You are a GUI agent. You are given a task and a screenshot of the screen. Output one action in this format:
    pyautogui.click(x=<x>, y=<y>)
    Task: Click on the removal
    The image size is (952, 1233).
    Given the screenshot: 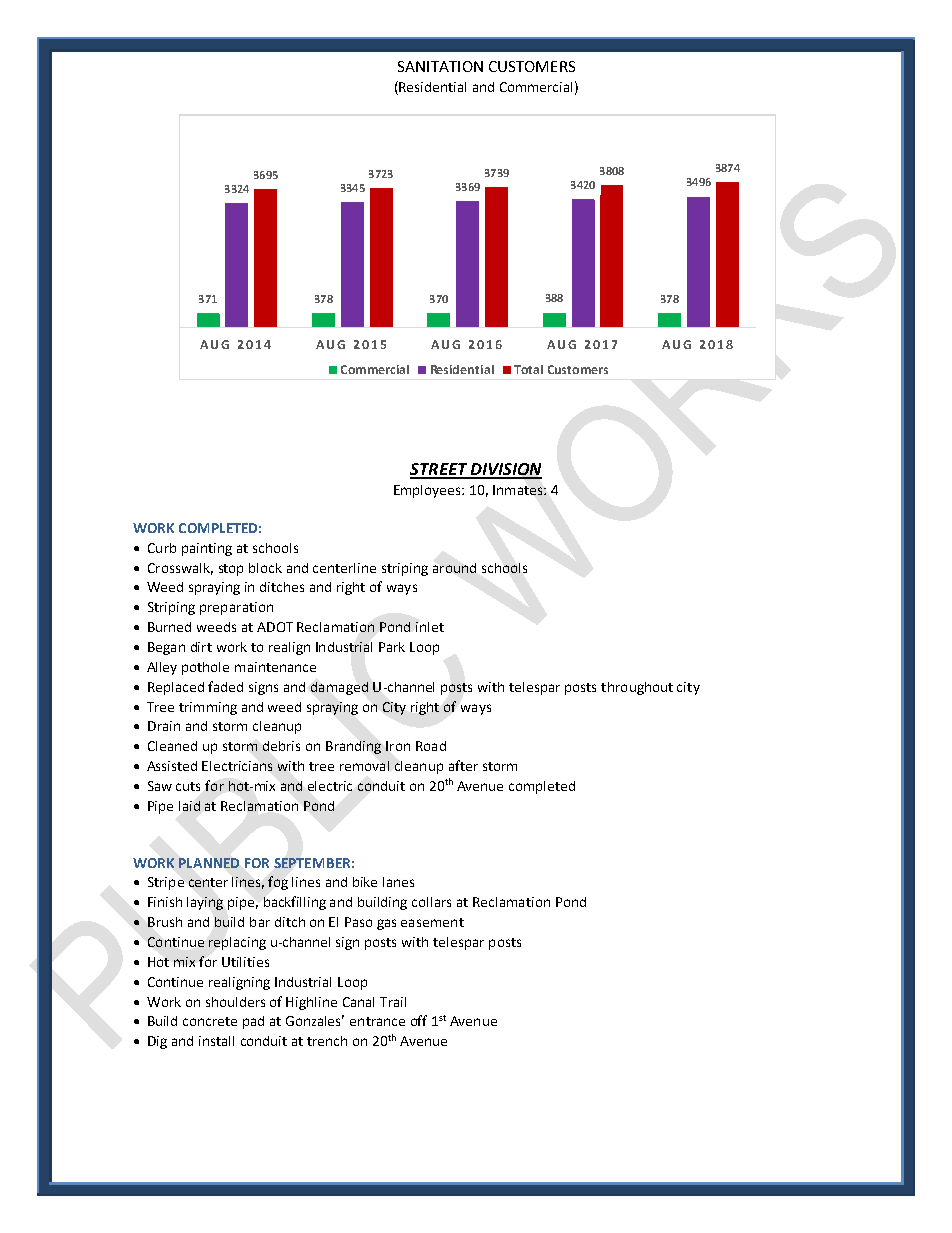 What is the action you would take?
    pyautogui.click(x=364, y=766)
